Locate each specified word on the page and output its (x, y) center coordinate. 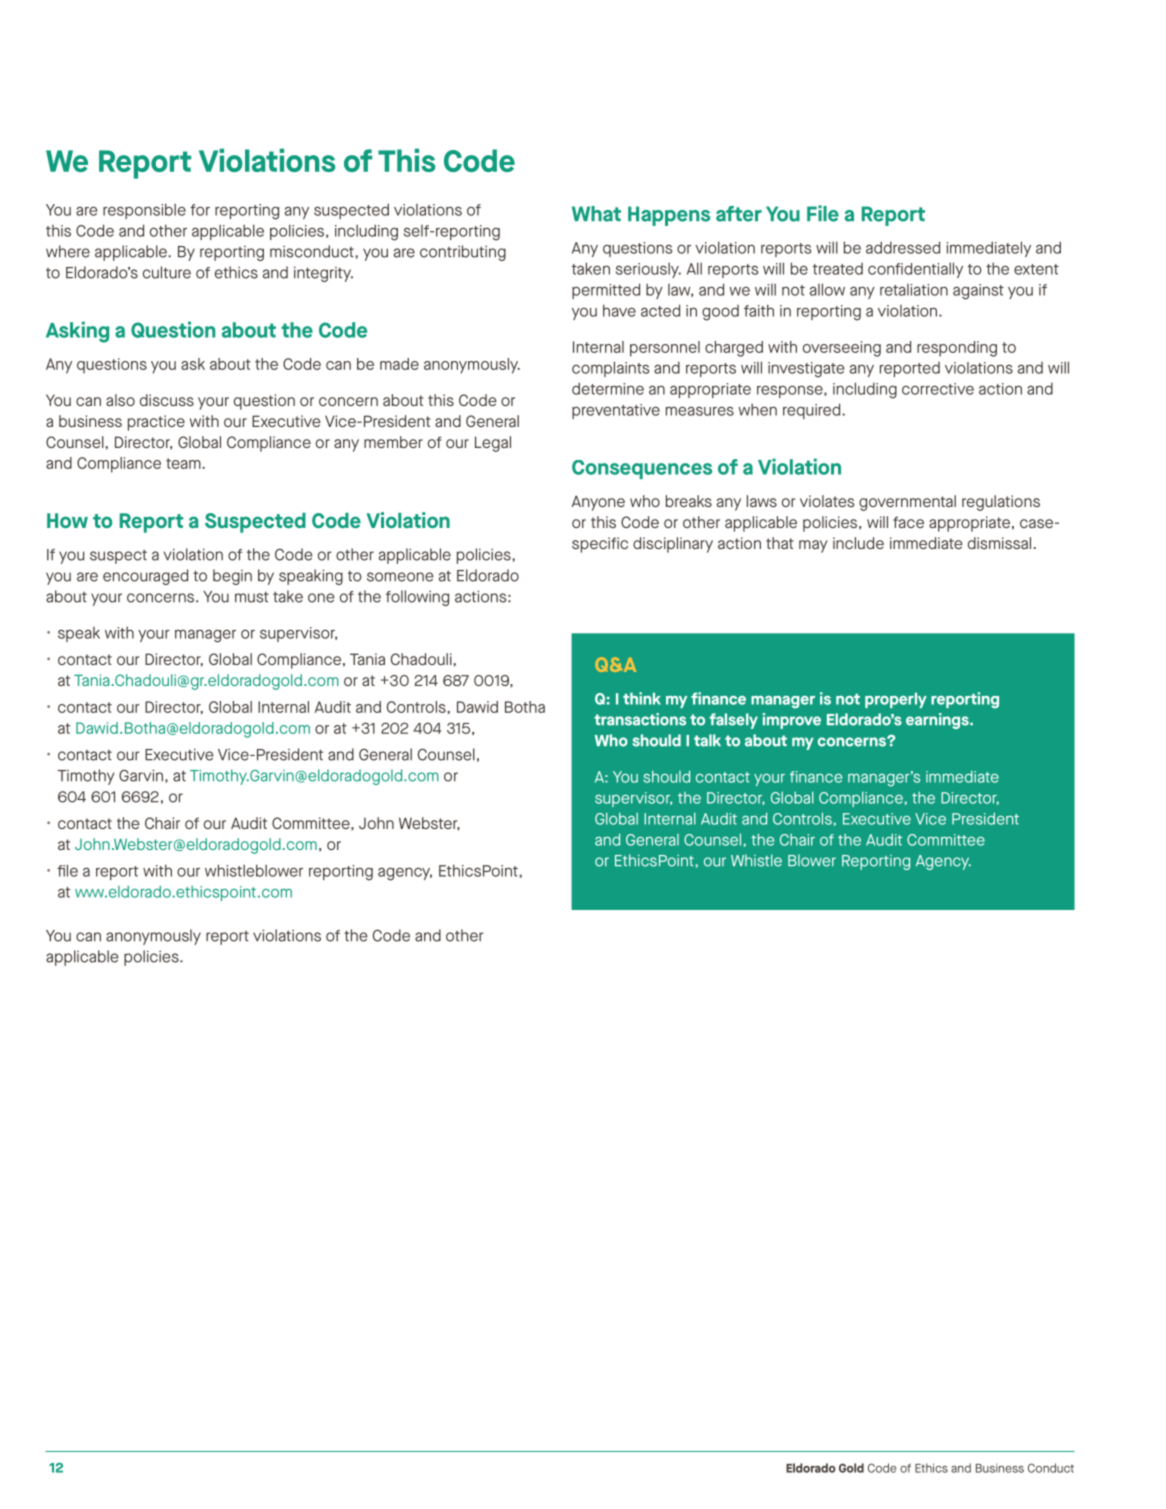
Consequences (642, 469)
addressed (903, 247)
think (642, 698)
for (200, 210)
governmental (907, 503)
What (596, 214)
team (184, 463)
